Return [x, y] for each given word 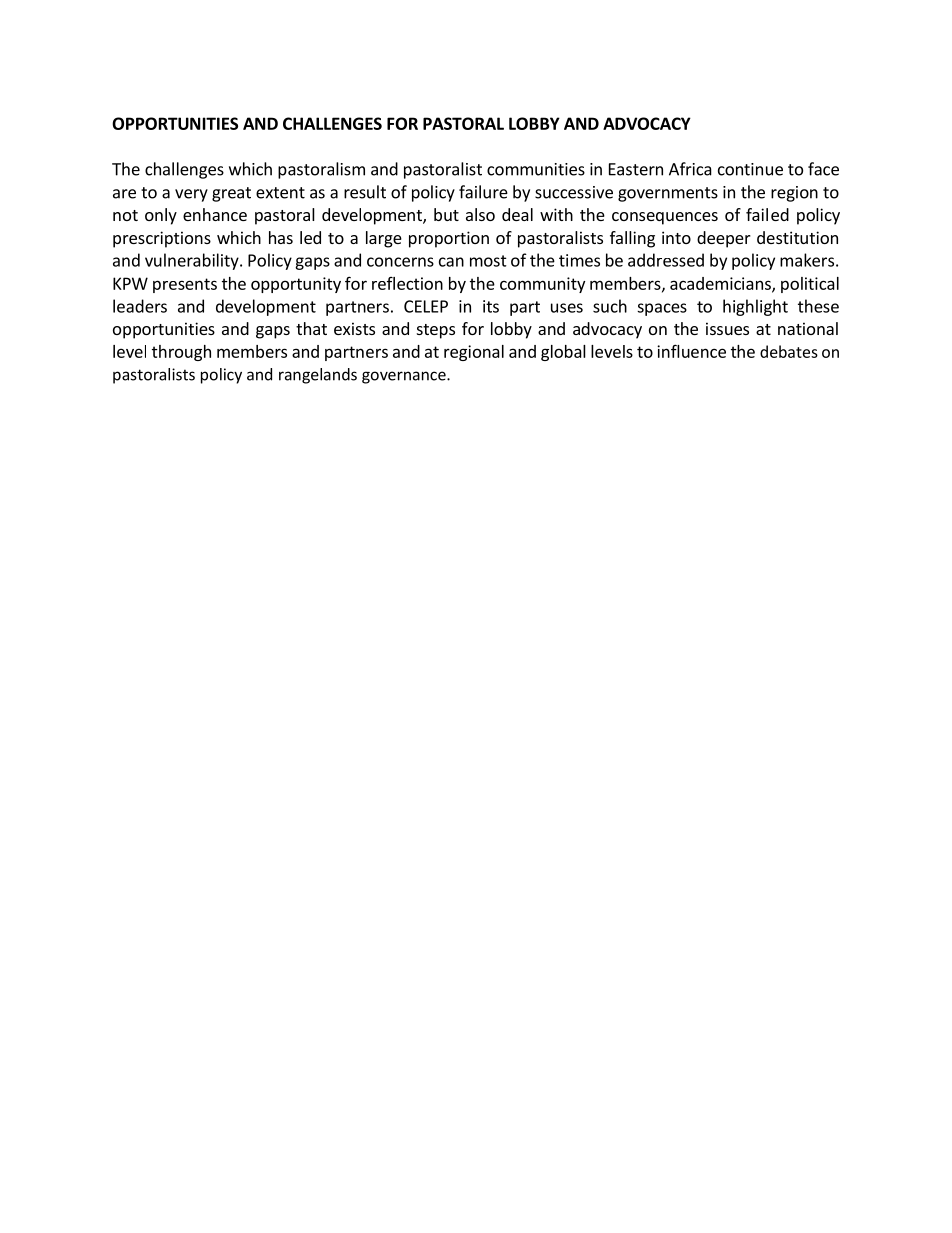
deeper [724, 239]
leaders [140, 306]
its [491, 306]
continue [750, 169]
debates [789, 351]
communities [536, 169]
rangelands [318, 376]
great [231, 194]
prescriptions [162, 239]
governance [405, 377]
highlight [755, 307]
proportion [449, 239]
